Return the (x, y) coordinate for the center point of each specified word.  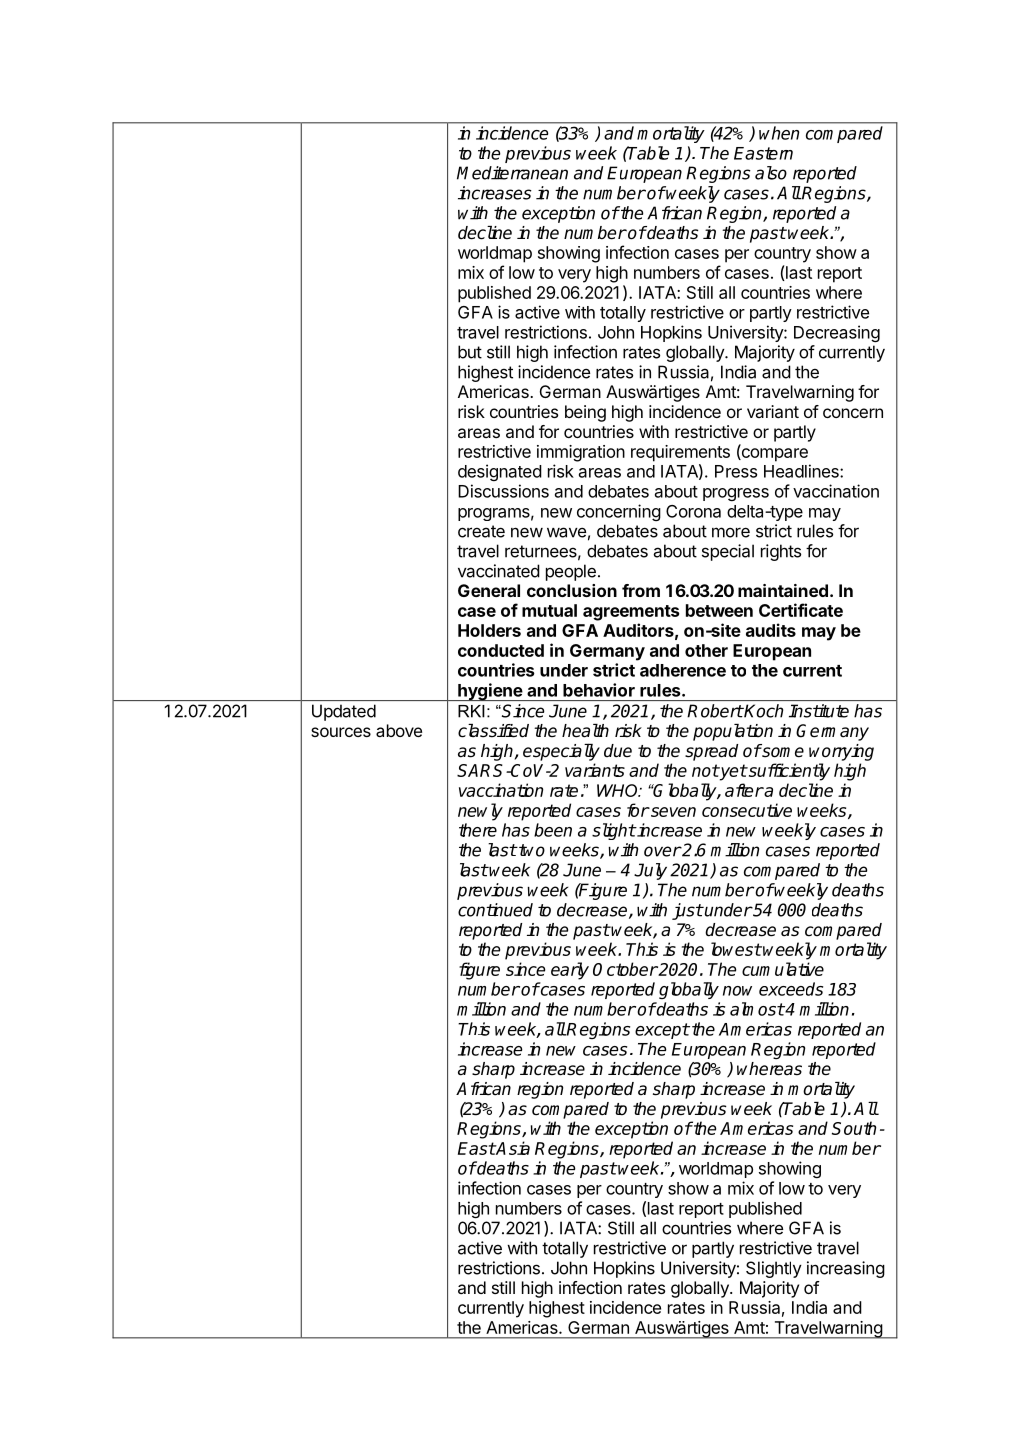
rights (781, 552)
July (650, 871)
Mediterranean (512, 173)
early (570, 971)
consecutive (747, 810)
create (481, 531)
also (771, 173)
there (478, 830)
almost (757, 1009)
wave (566, 532)
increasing (846, 1269)
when (779, 133)
